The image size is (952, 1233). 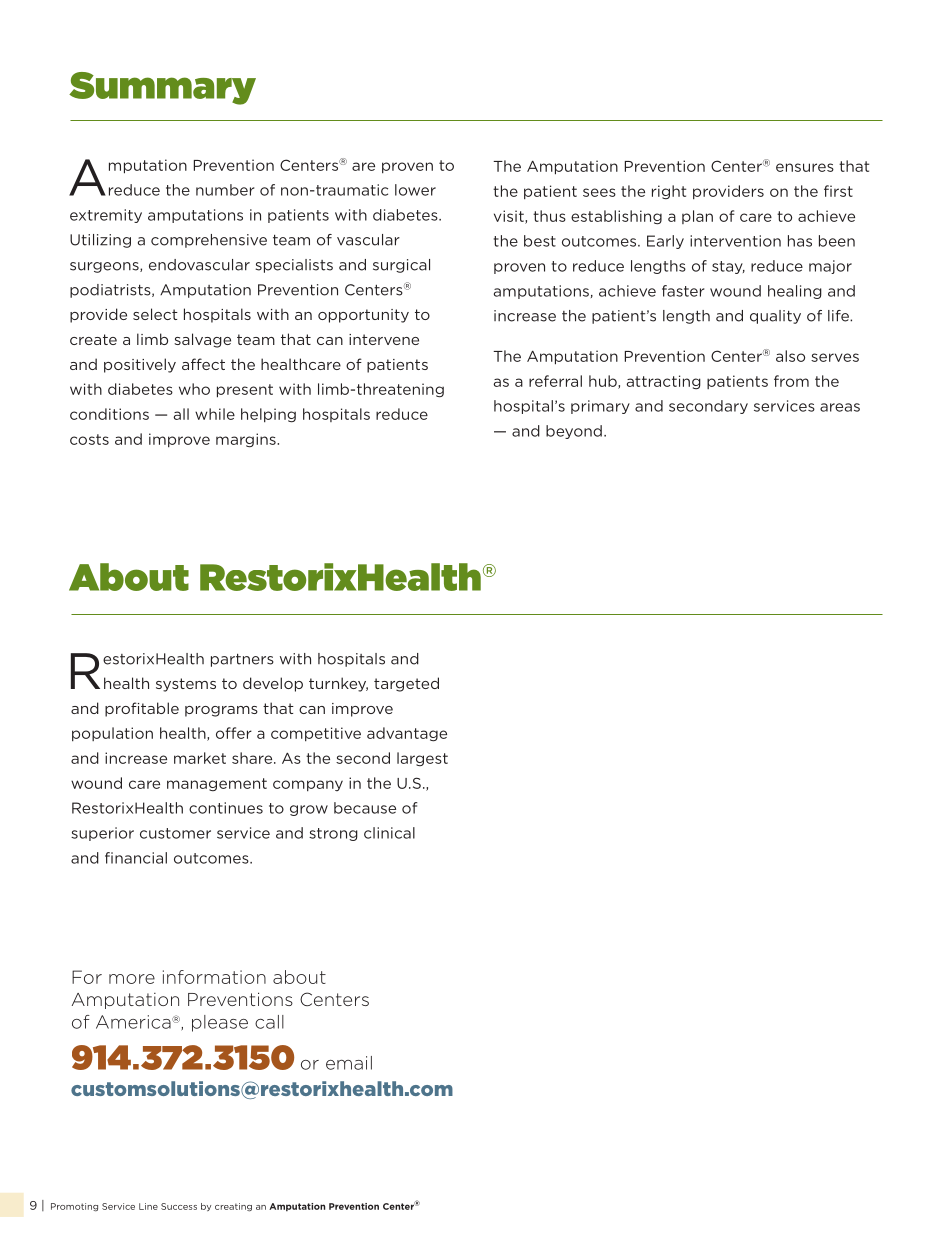 I want to click on ensures, so click(x=805, y=167).
